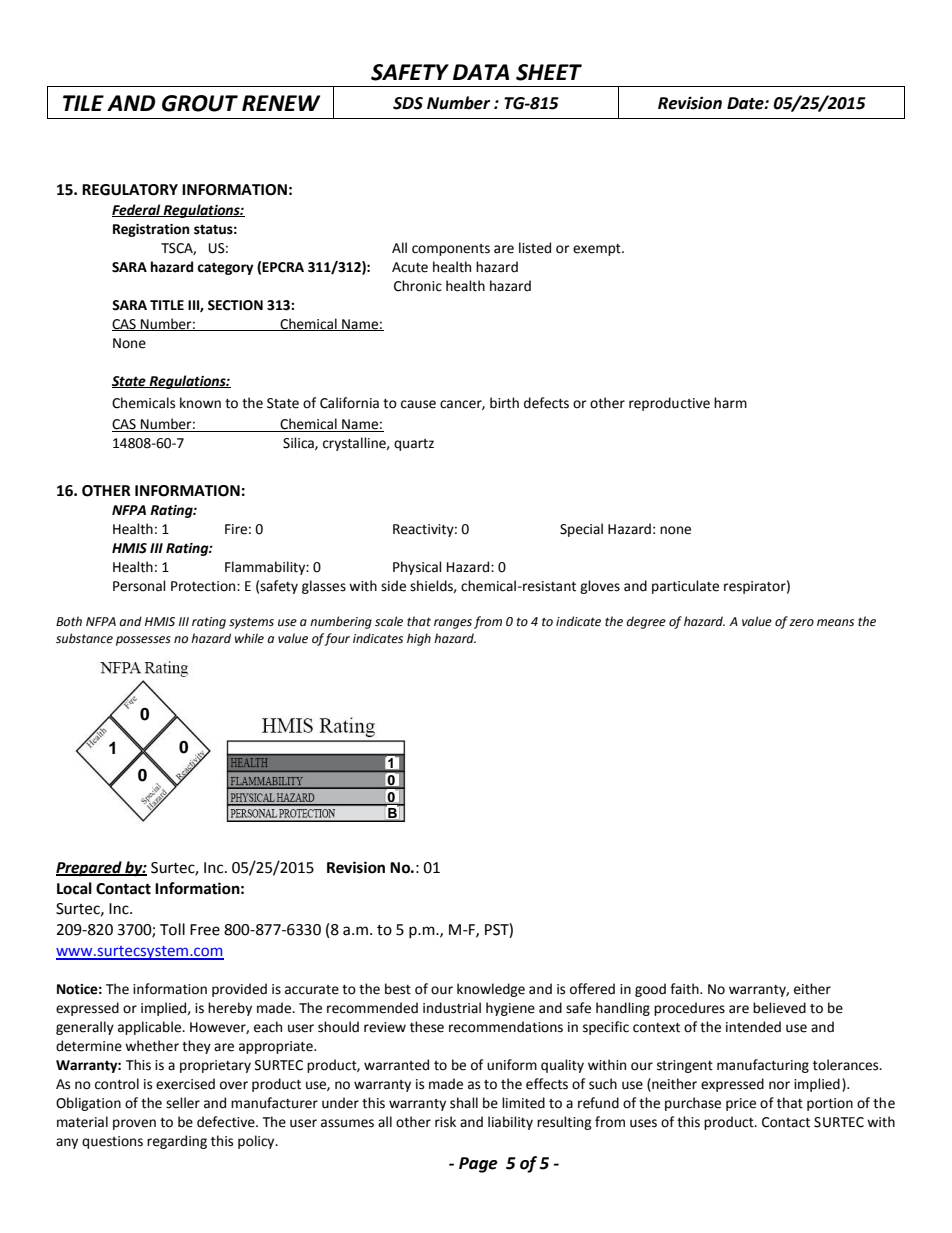 This image has width=952, height=1233. What do you see at coordinates (143, 641) in the image?
I see `possesses` at bounding box center [143, 641].
